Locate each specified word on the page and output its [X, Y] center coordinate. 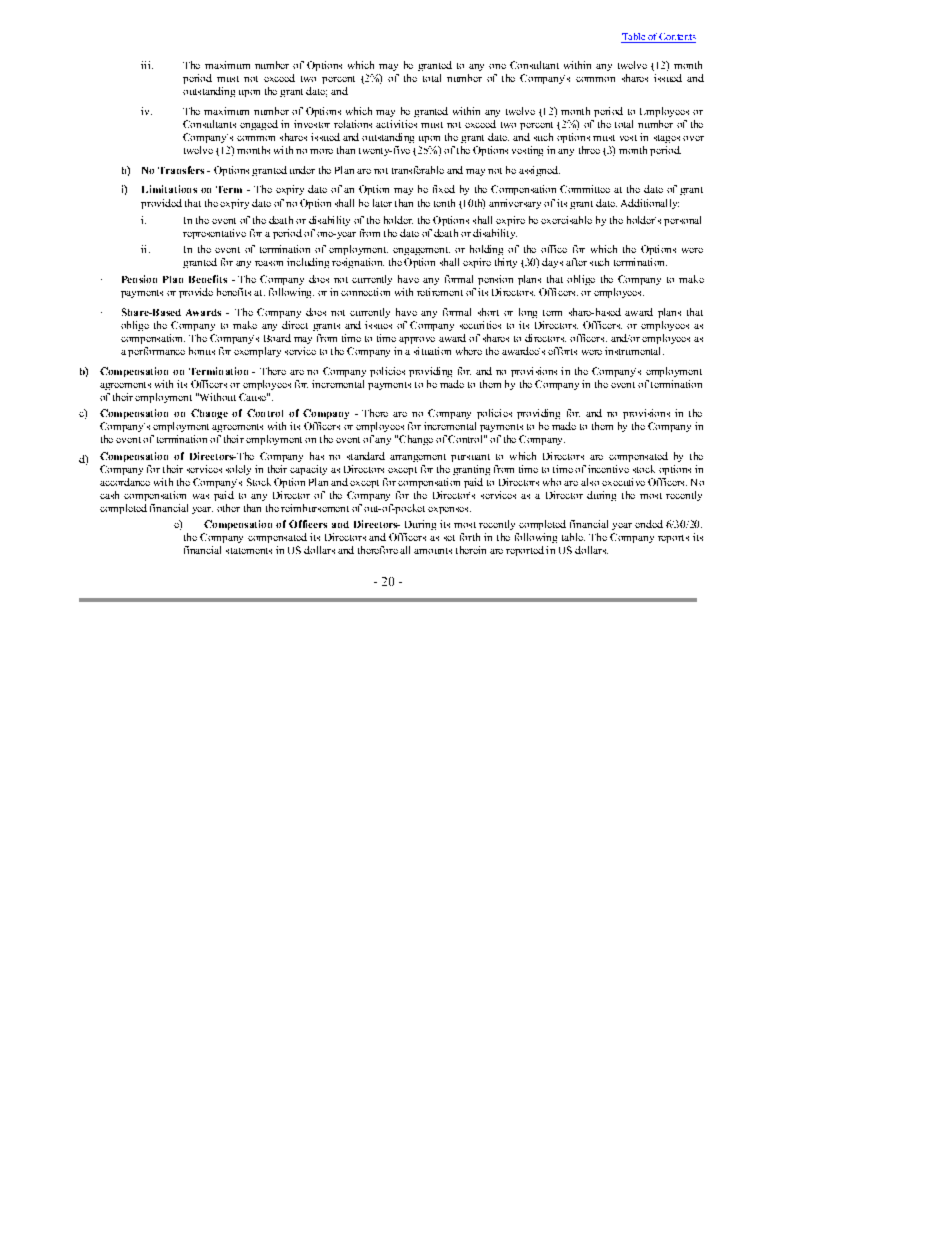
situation [432, 351]
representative [214, 234]
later [382, 203]
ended [649, 524]
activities [396, 124]
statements [249, 551]
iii [147, 65]
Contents [677, 38]
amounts [433, 551]
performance [156, 352]
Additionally [650, 204]
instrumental [634, 351]
